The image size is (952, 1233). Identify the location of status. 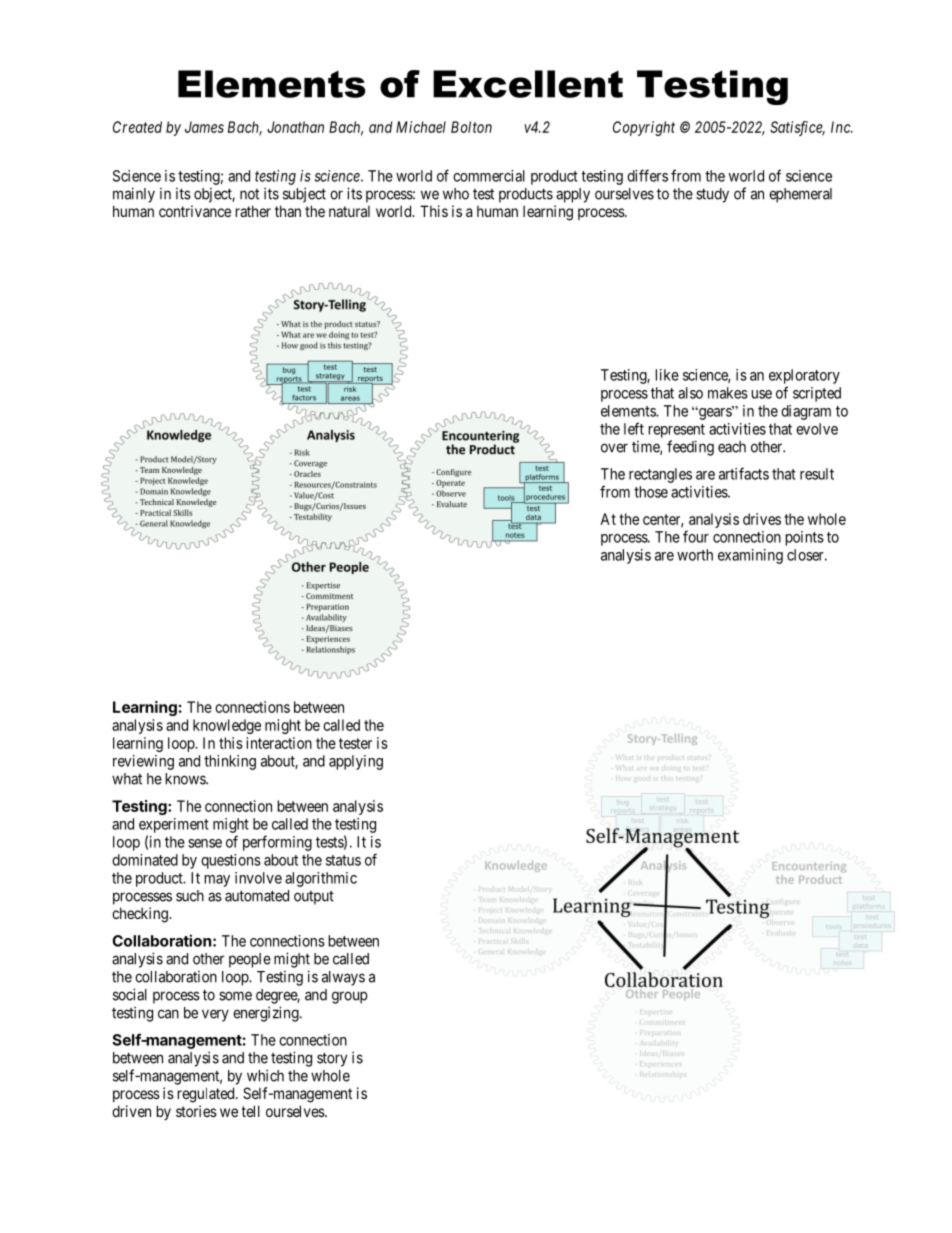
(343, 860).
